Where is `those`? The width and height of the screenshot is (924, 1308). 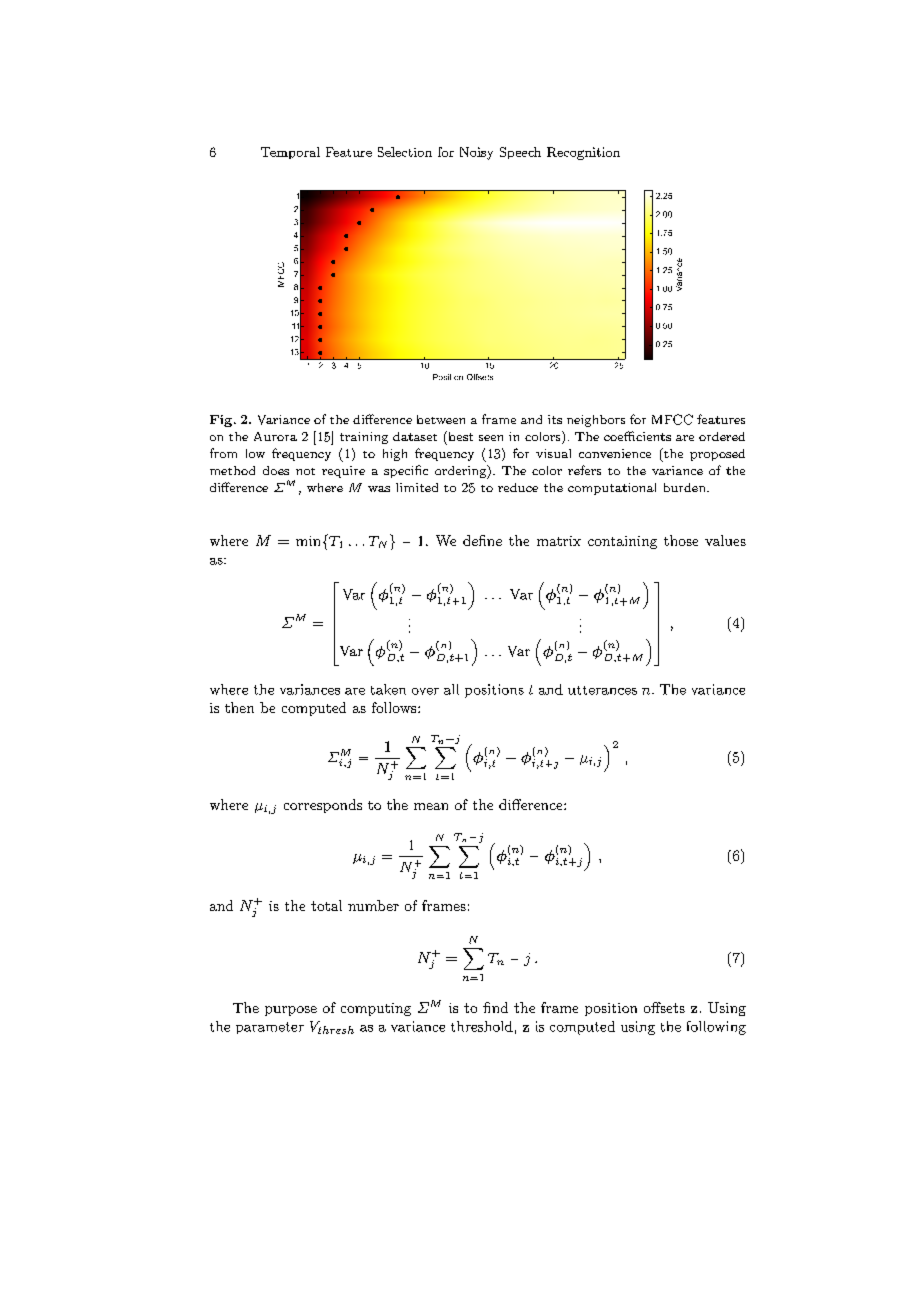 those is located at coordinates (681, 540).
